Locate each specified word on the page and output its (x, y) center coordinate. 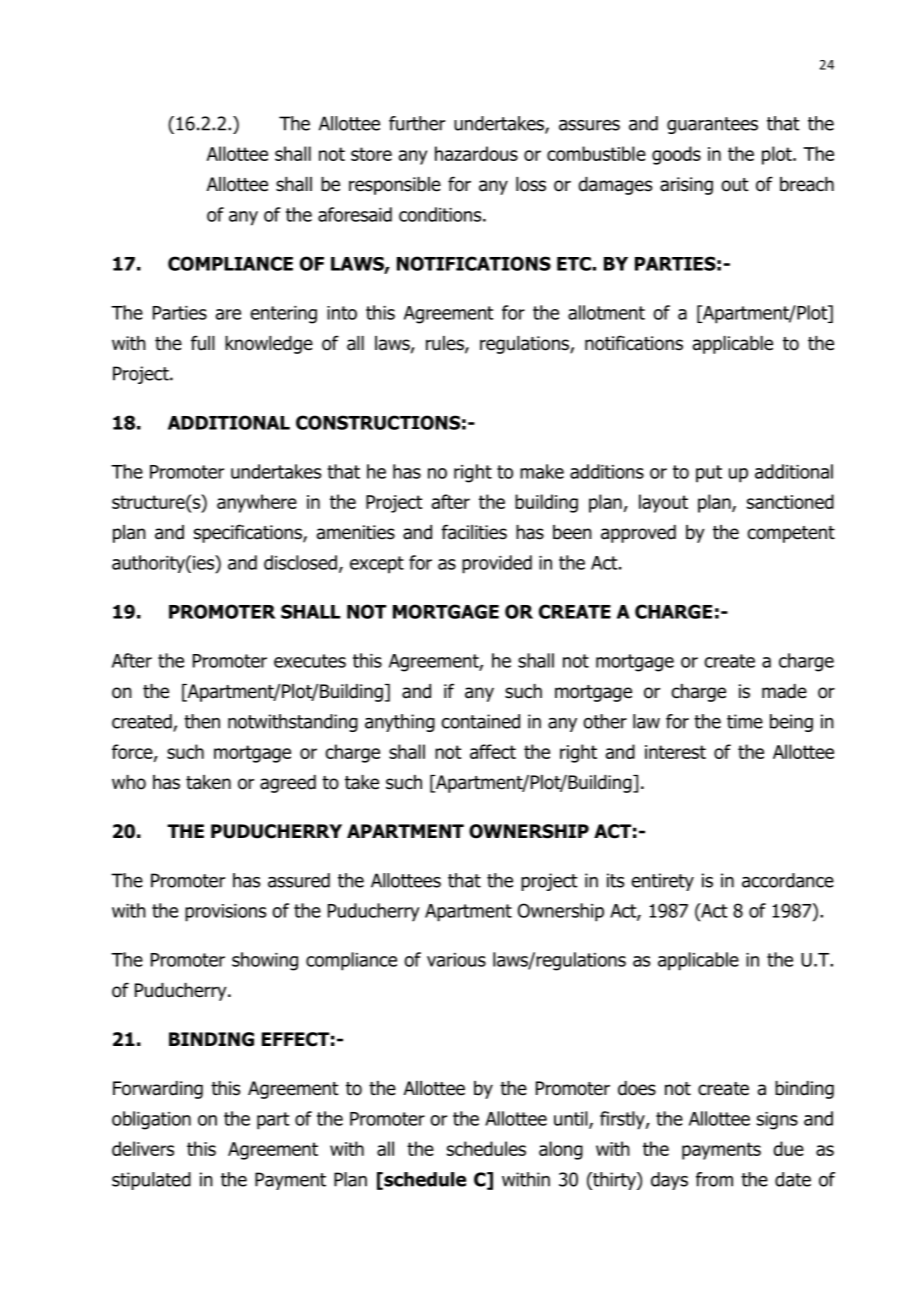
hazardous (476, 153)
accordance (788, 880)
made (784, 691)
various (456, 960)
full (203, 343)
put (709, 474)
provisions (225, 913)
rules (446, 344)
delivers (143, 1148)
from (714, 1179)
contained (480, 721)
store (371, 154)
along (561, 1150)
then (202, 721)
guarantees (712, 125)
